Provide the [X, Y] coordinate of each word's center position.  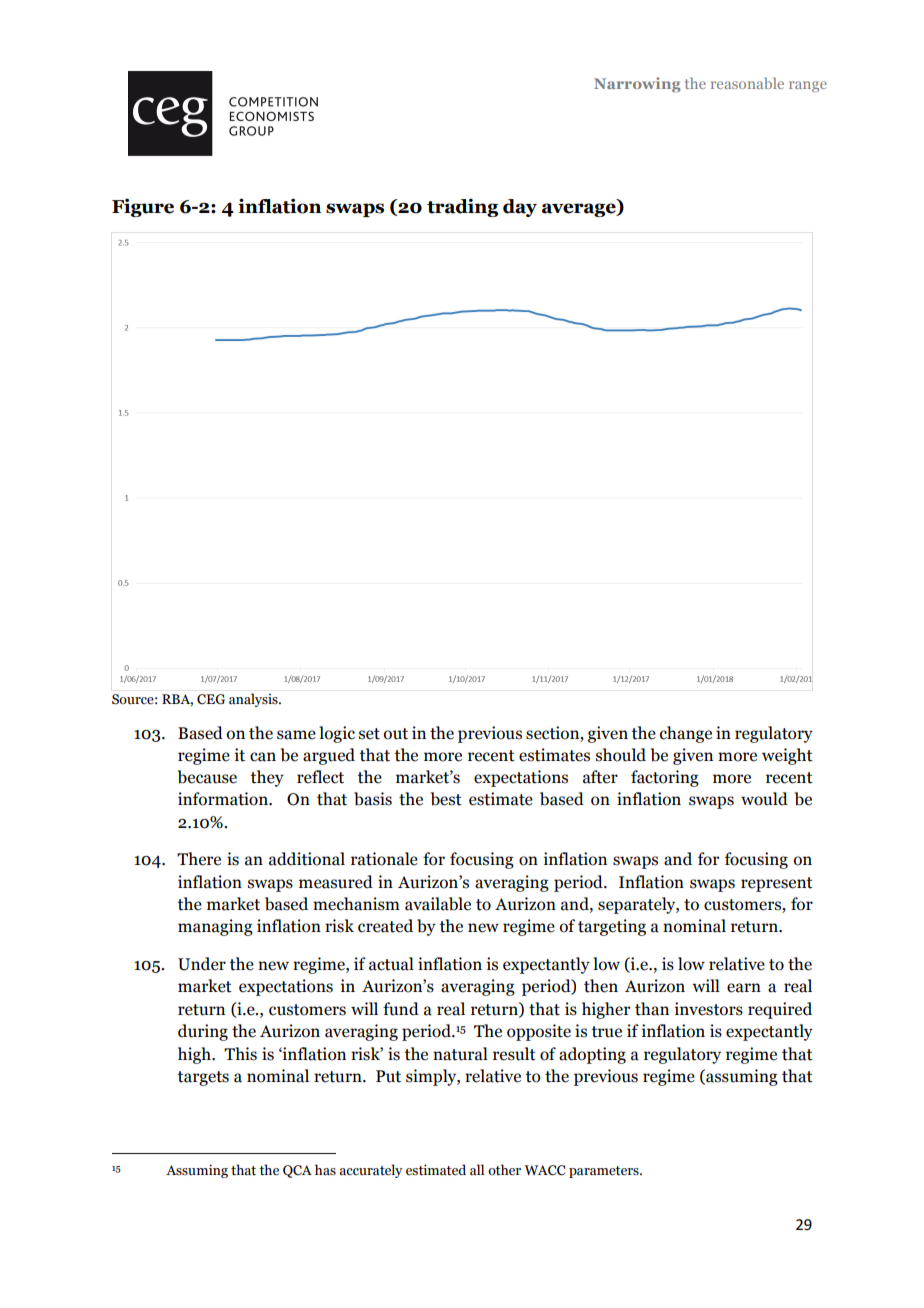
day [520, 208]
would [764, 799]
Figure [143, 207]
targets [203, 1078]
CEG [211, 699]
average [580, 210]
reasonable [747, 83]
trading [462, 207]
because [207, 777]
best [446, 799]
